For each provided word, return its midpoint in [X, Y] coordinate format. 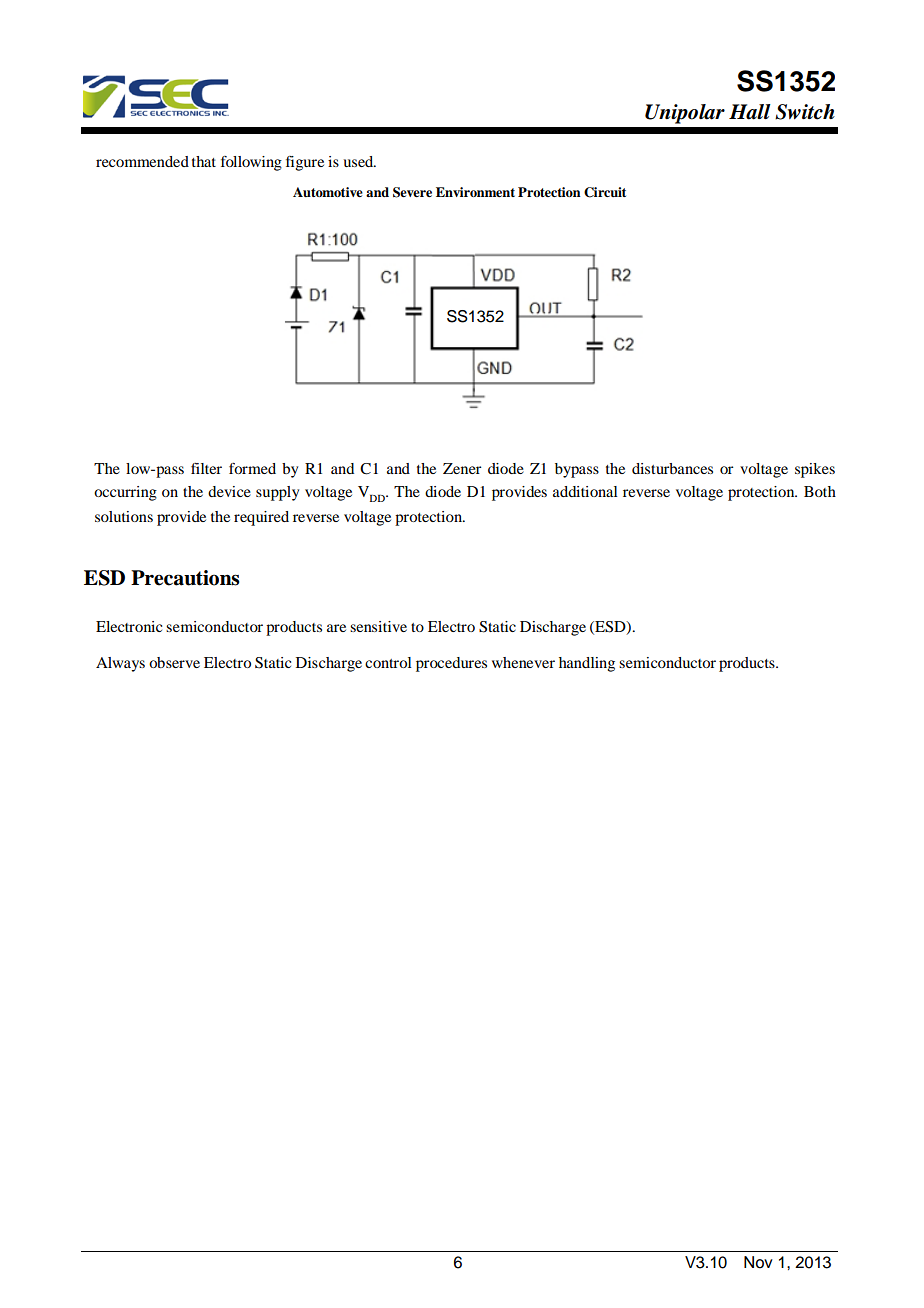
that [204, 161]
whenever [523, 662]
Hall [750, 112]
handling [587, 664]
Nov [758, 1262]
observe [174, 662]
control [388, 662]
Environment [475, 192]
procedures [451, 664]
